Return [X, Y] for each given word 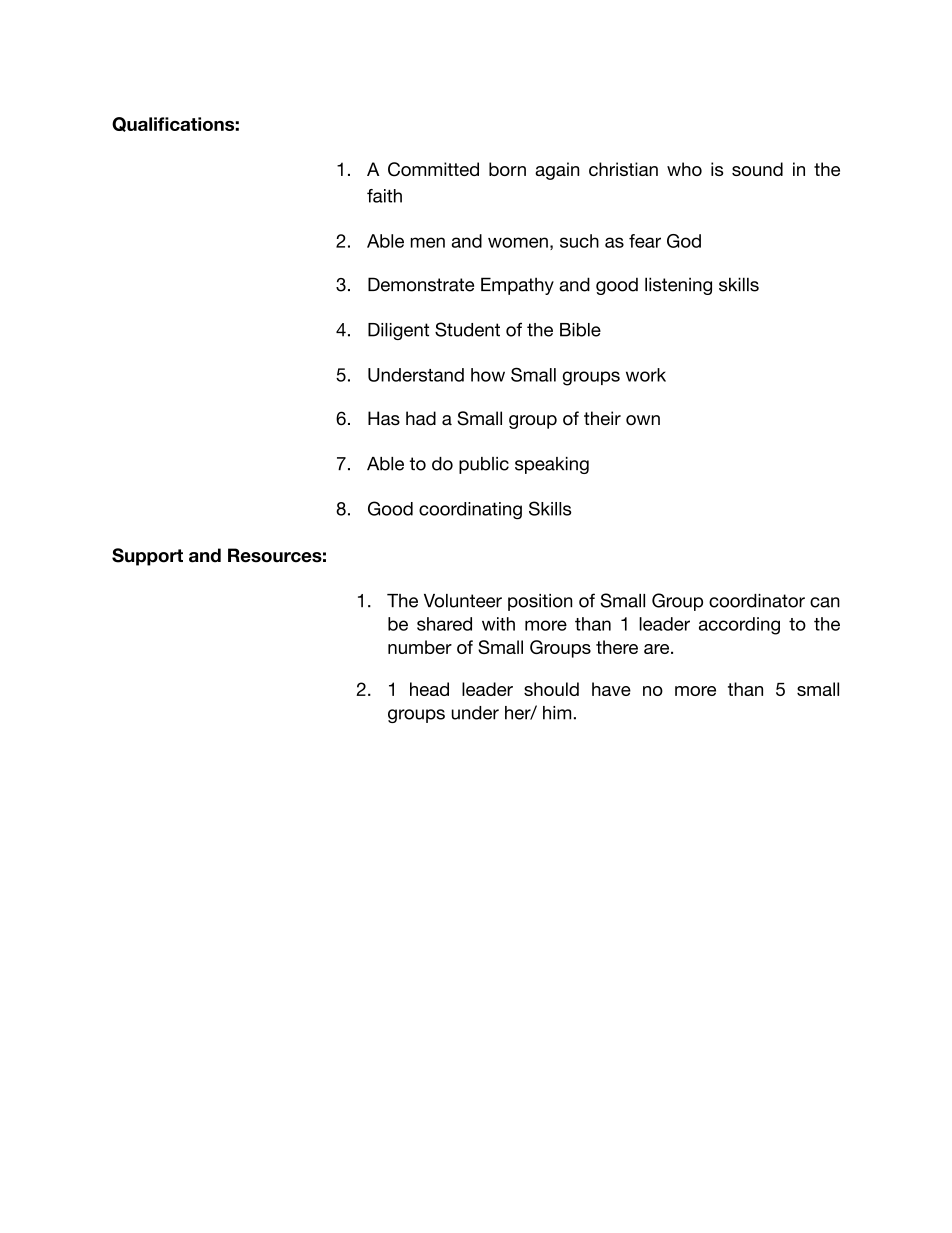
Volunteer [463, 601]
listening [678, 286]
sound [757, 169]
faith [384, 196]
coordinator [757, 601]
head [429, 689]
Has [384, 418]
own [643, 420]
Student [467, 329]
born [507, 169]
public [484, 465]
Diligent [398, 331]
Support [147, 557]
